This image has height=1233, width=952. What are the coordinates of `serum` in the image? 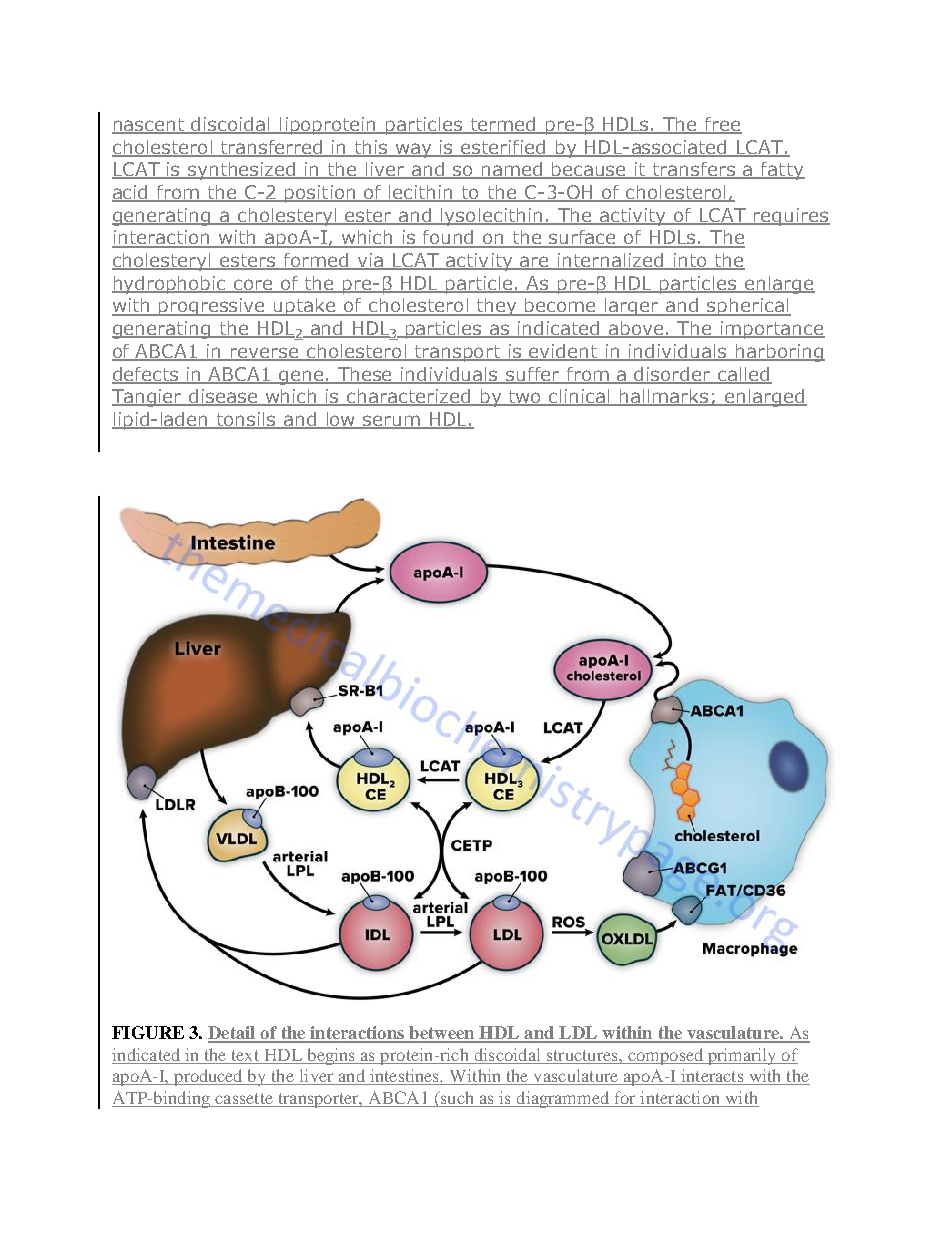 It's located at (391, 422).
